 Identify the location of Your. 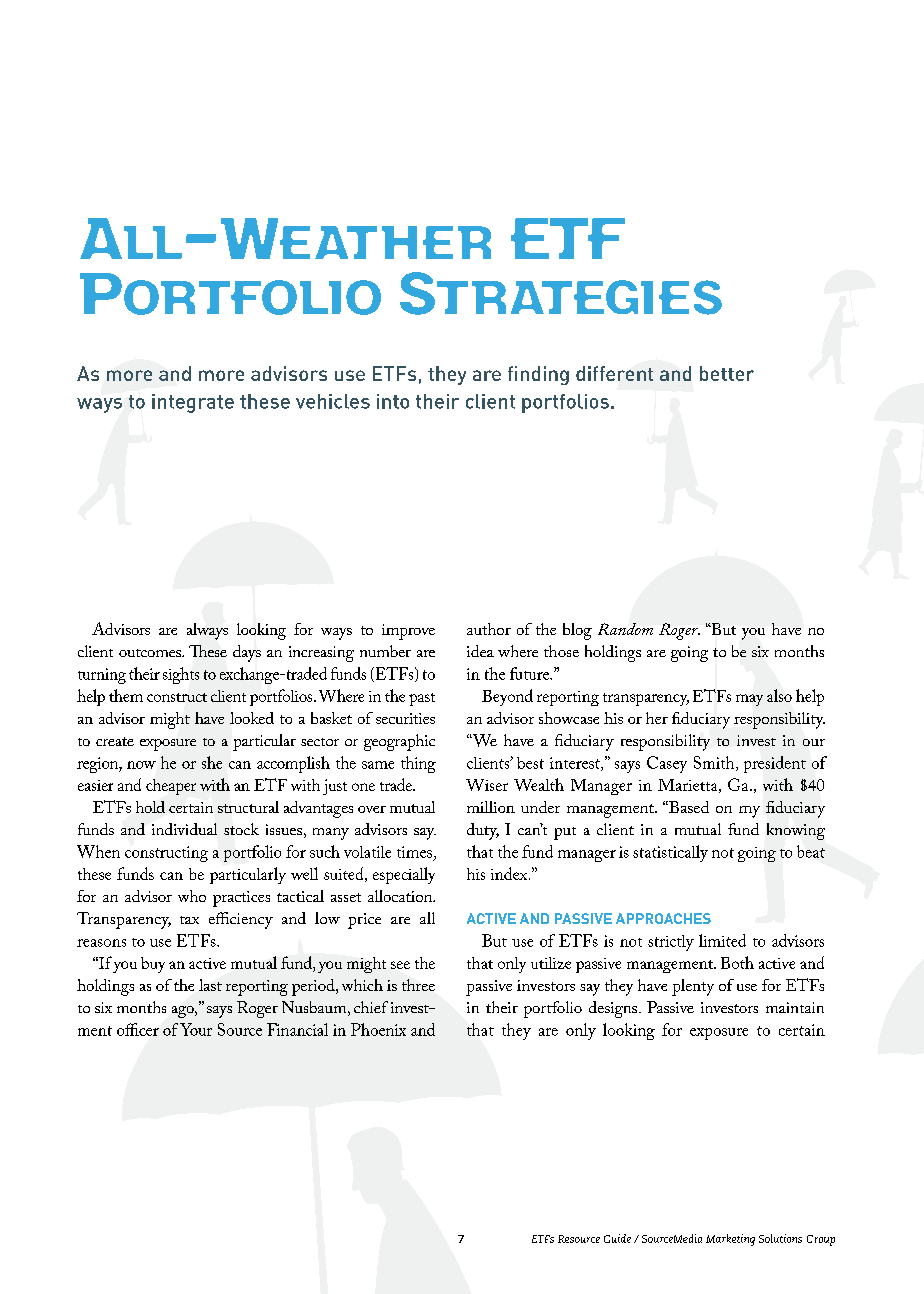
(196, 1029).
